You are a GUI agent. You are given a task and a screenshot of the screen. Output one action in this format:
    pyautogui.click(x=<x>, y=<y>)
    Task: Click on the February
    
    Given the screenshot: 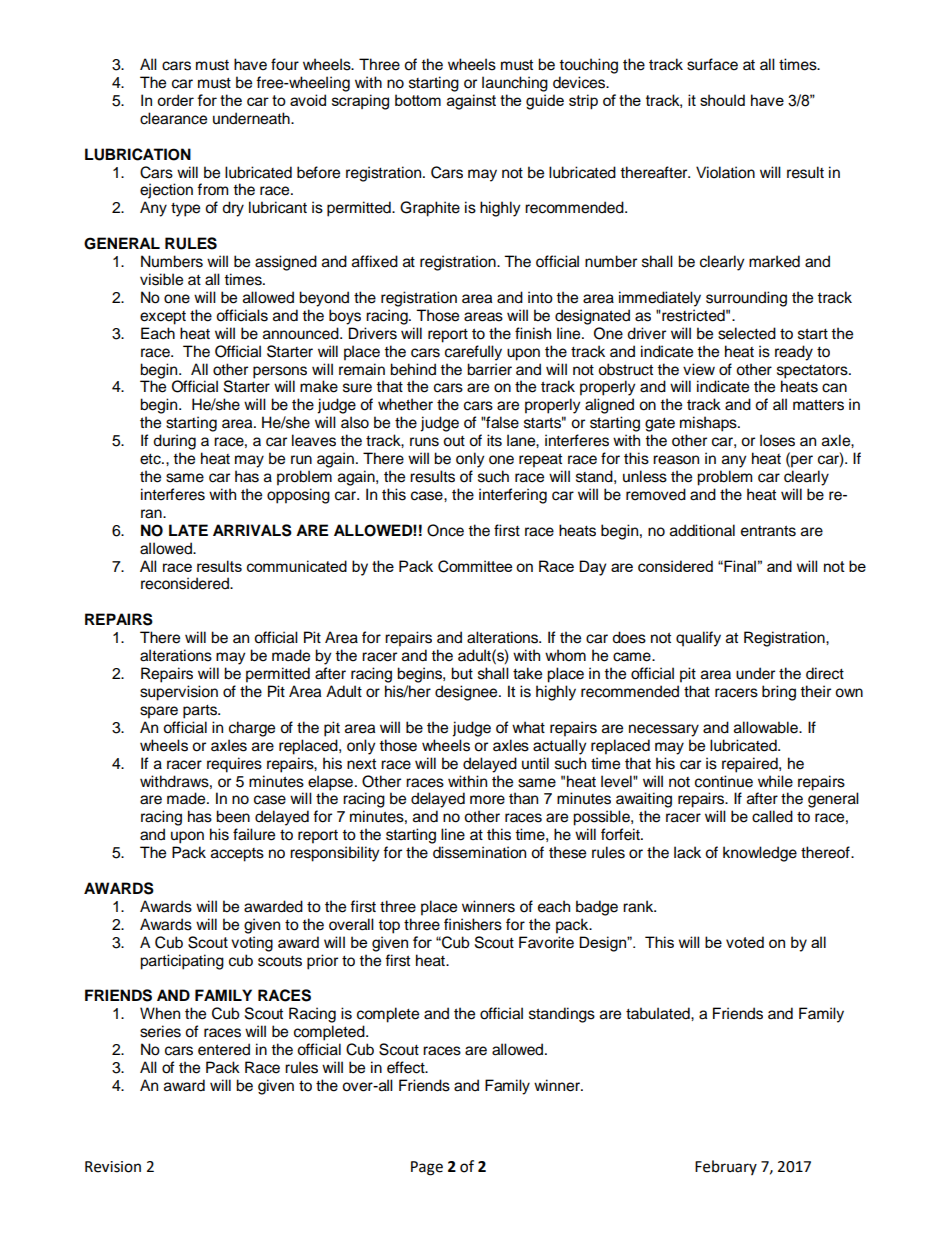 What is the action you would take?
    pyautogui.click(x=726, y=1167)
